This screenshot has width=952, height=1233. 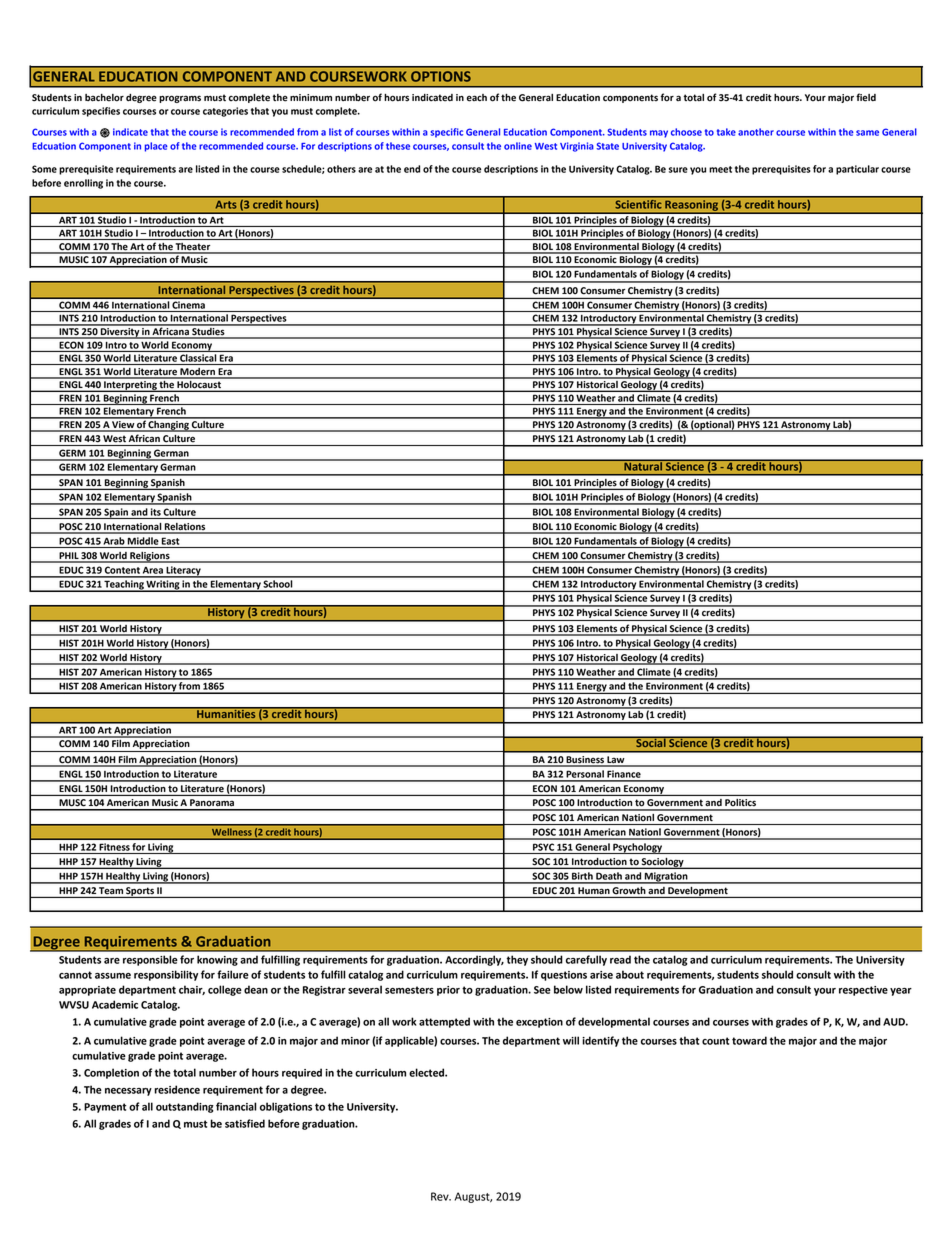 What do you see at coordinates (666, 878) in the screenshot?
I see `Migration` at bounding box center [666, 878].
